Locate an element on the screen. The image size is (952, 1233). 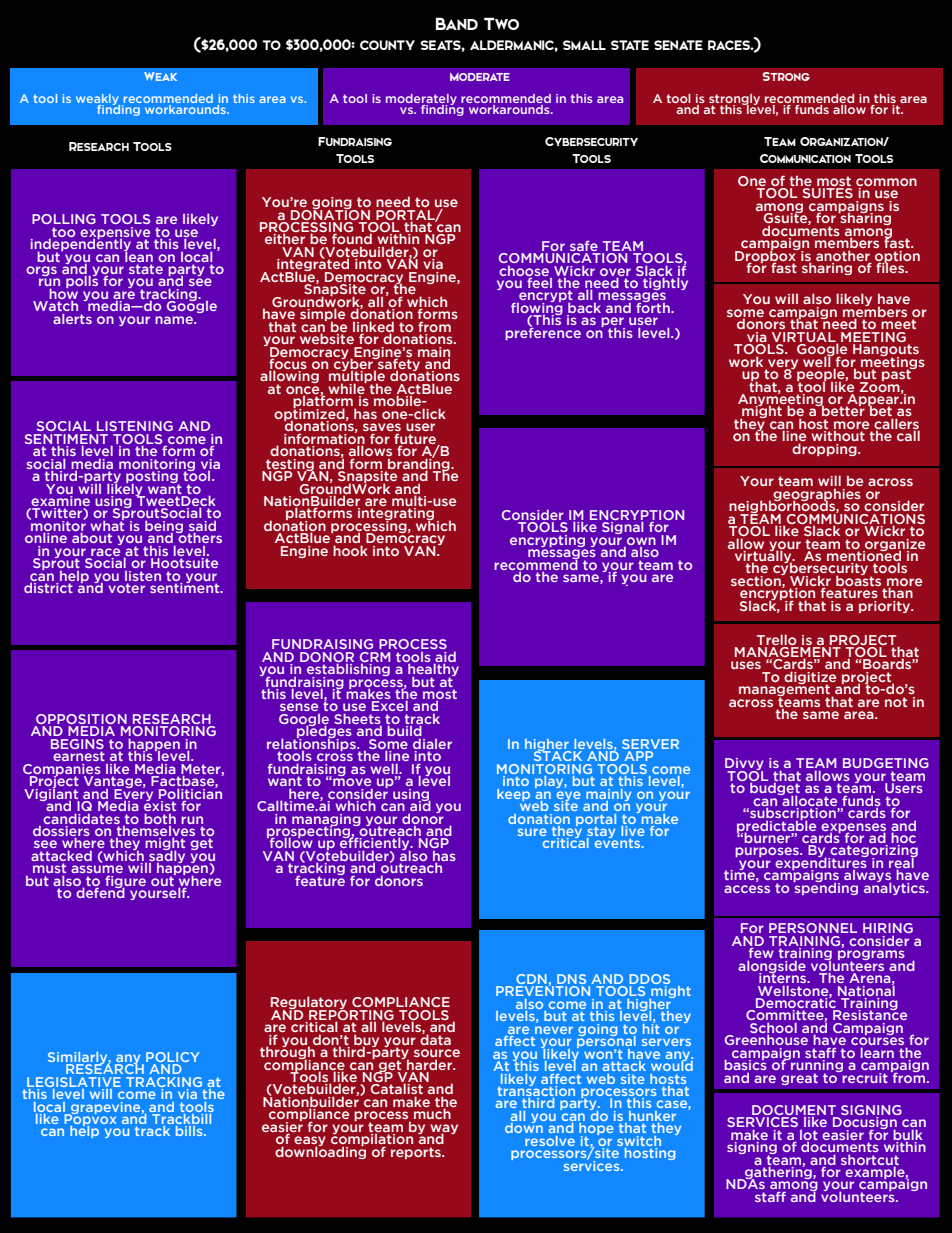
senate is located at coordinates (678, 45).
